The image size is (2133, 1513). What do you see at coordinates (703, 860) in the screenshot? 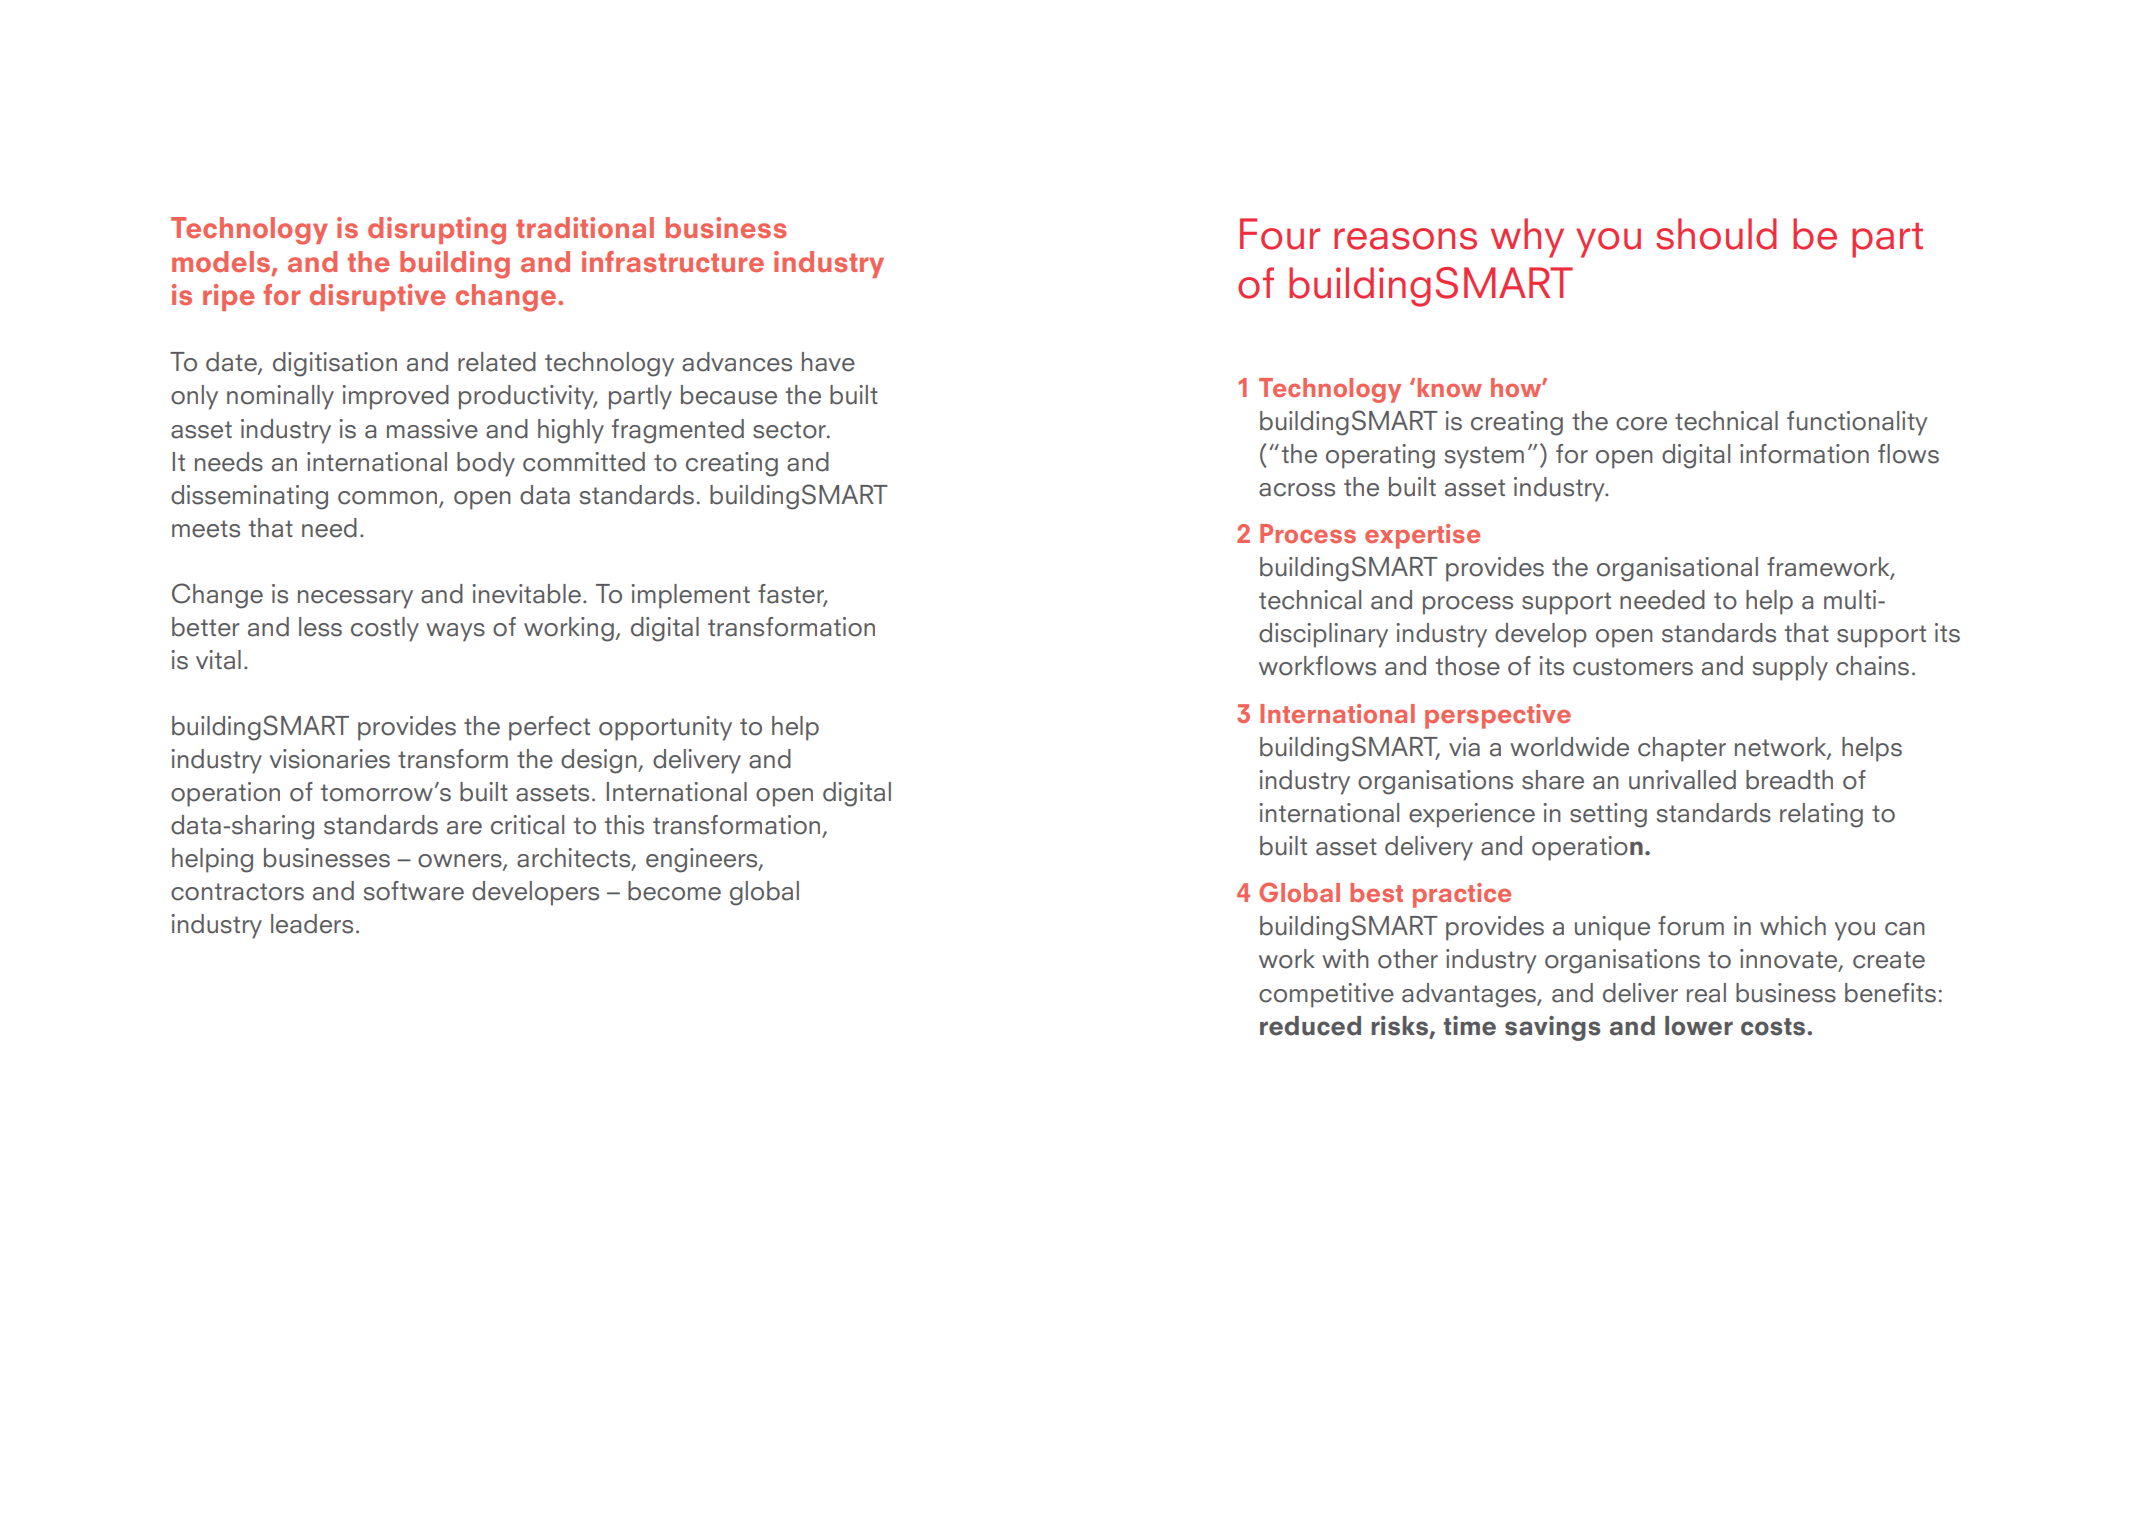
I see `engineers` at bounding box center [703, 860].
